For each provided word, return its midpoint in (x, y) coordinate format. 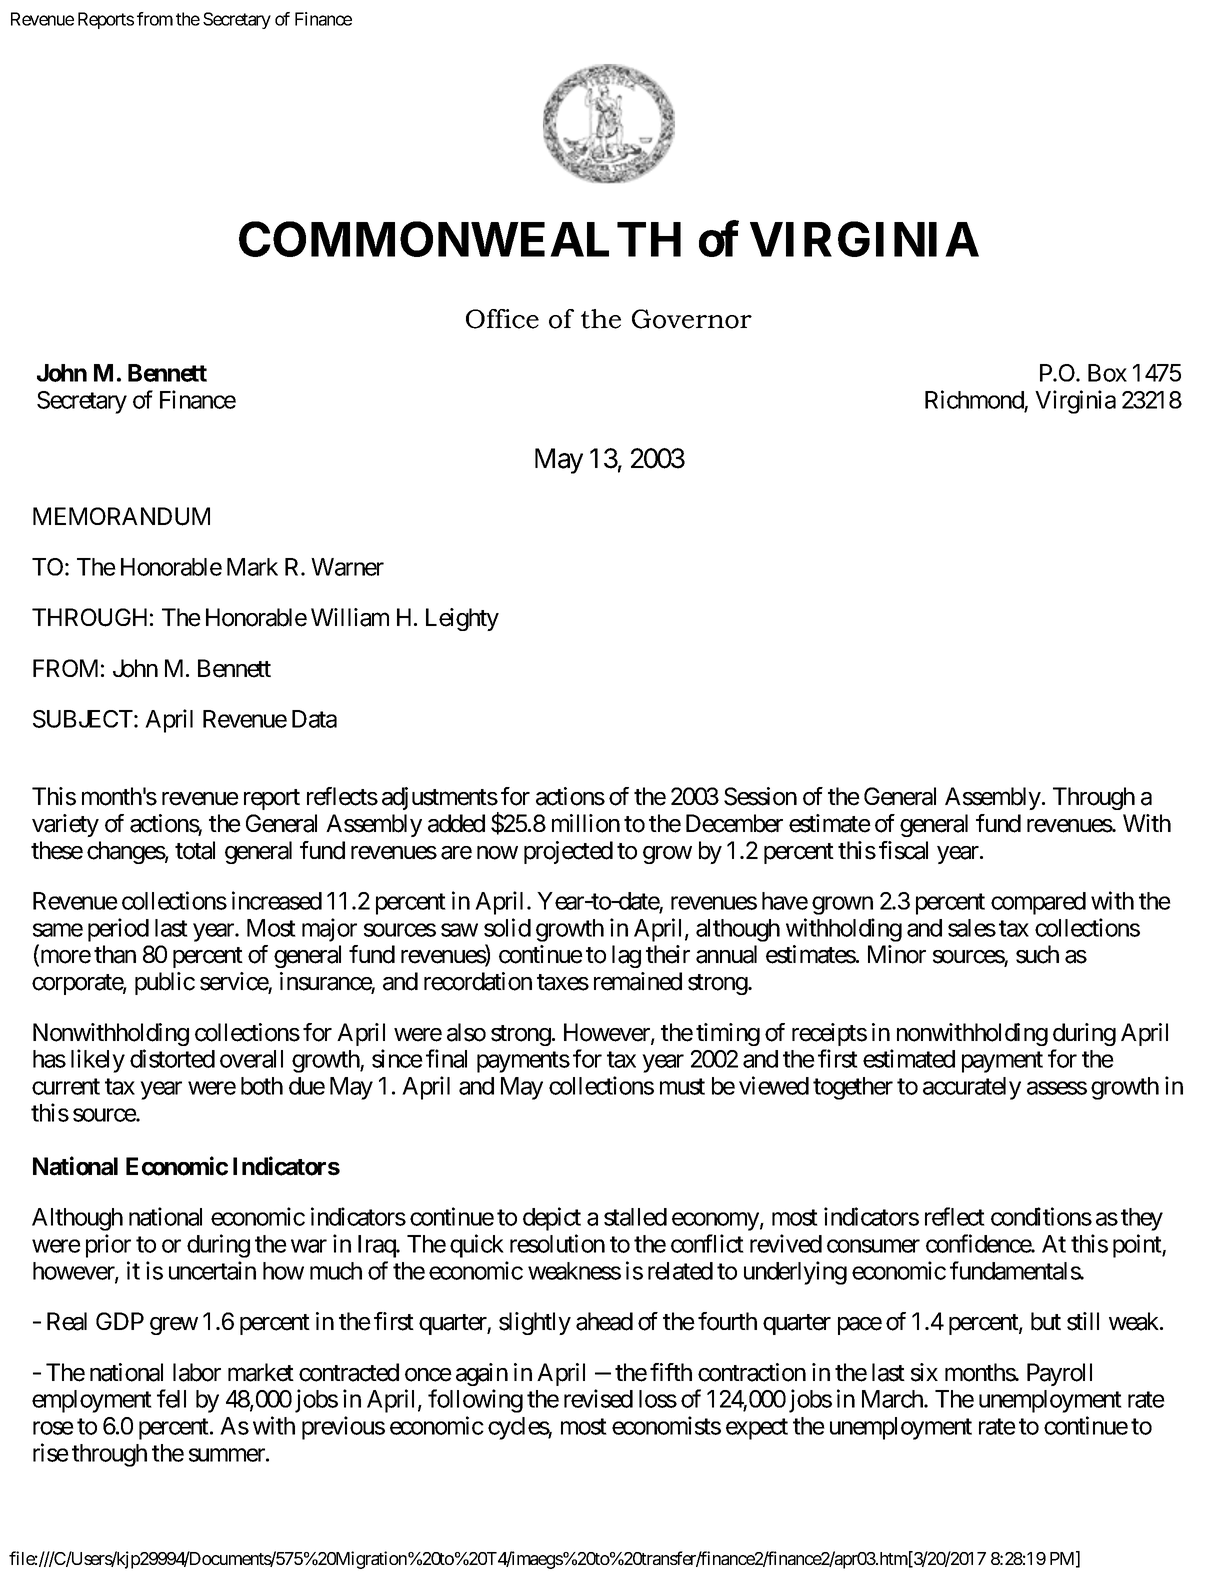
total (195, 850)
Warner (347, 567)
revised (598, 1398)
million (586, 823)
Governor (692, 319)
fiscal (903, 850)
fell (171, 1398)
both (262, 1086)
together (853, 1088)
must (682, 1086)
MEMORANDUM (121, 516)
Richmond (974, 399)
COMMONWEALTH (460, 239)
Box (1107, 373)
